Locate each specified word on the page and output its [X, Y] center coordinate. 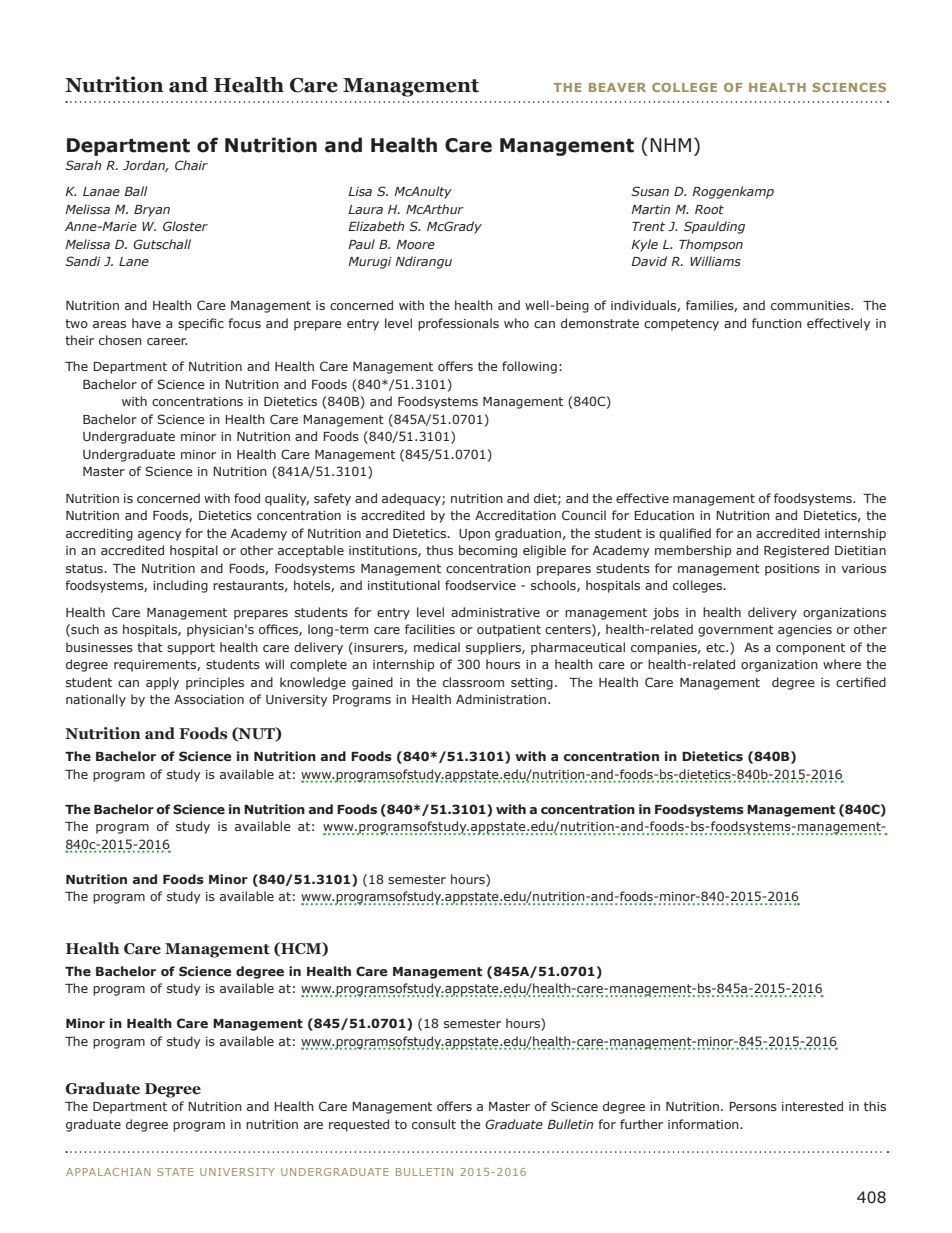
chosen [120, 340]
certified [861, 682]
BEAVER [617, 87]
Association [209, 699]
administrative [495, 612]
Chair [191, 165]
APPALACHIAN [108, 1172]
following [529, 367]
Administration [501, 699]
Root [709, 209]
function [777, 323]
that [150, 647]
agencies [805, 631]
